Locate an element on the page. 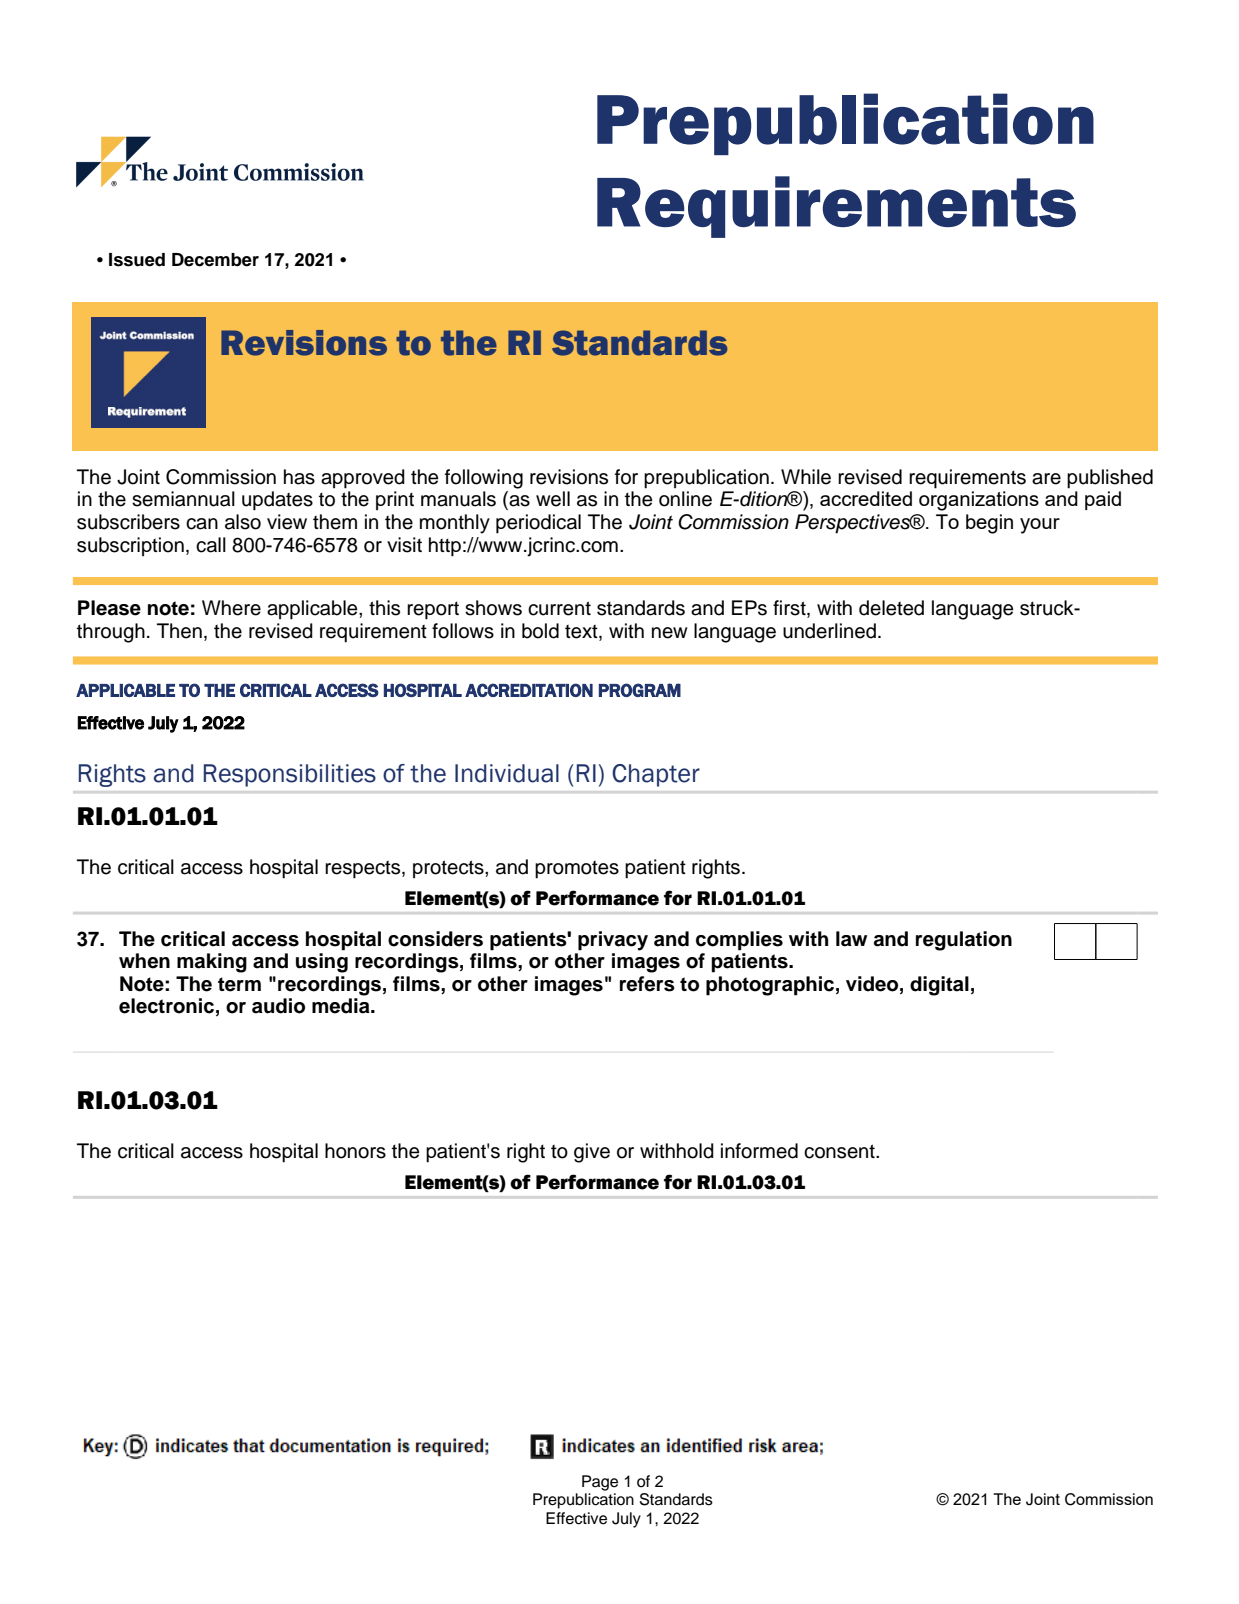  consent is located at coordinates (840, 1151).
